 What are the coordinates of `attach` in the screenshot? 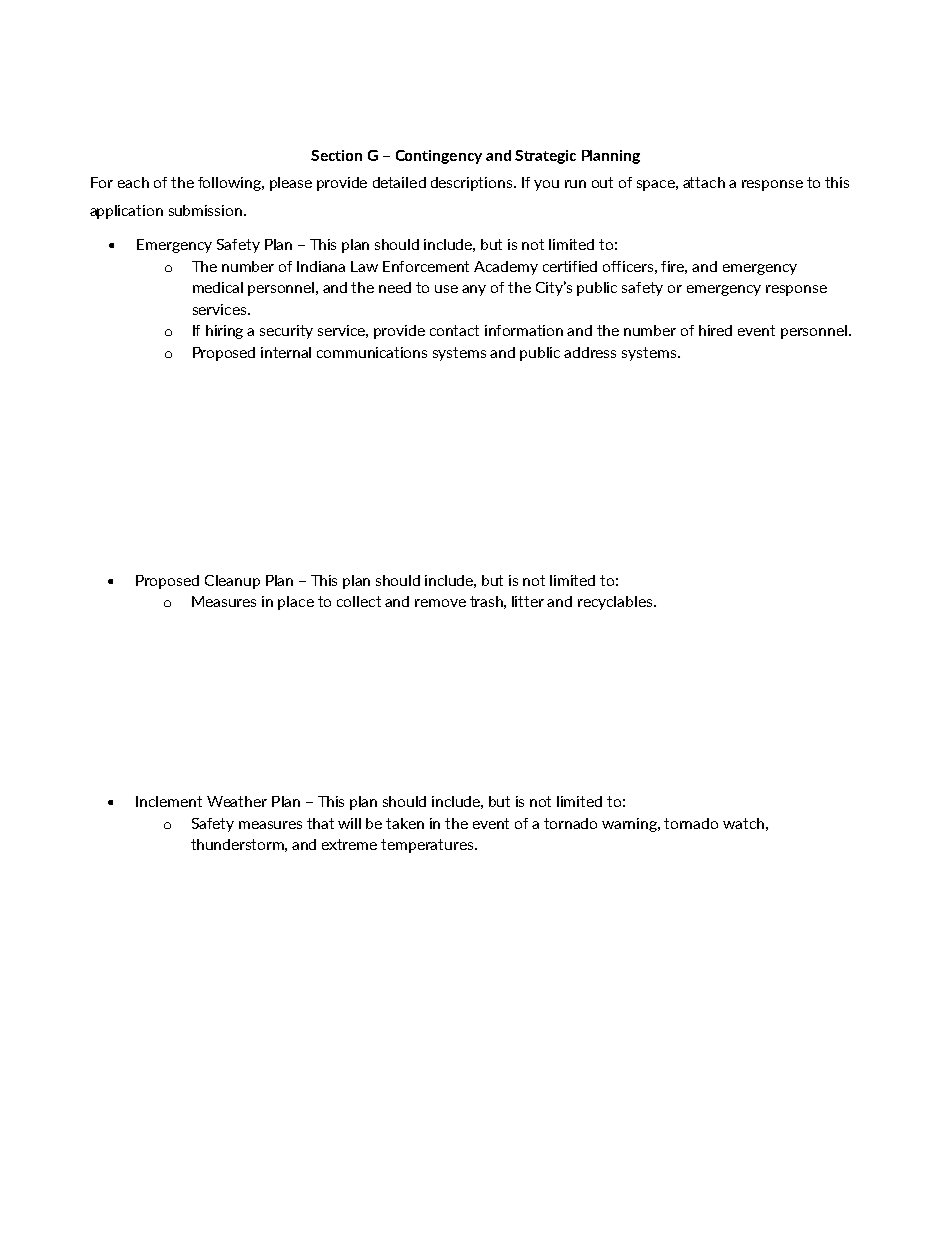 It's located at (704, 182).
